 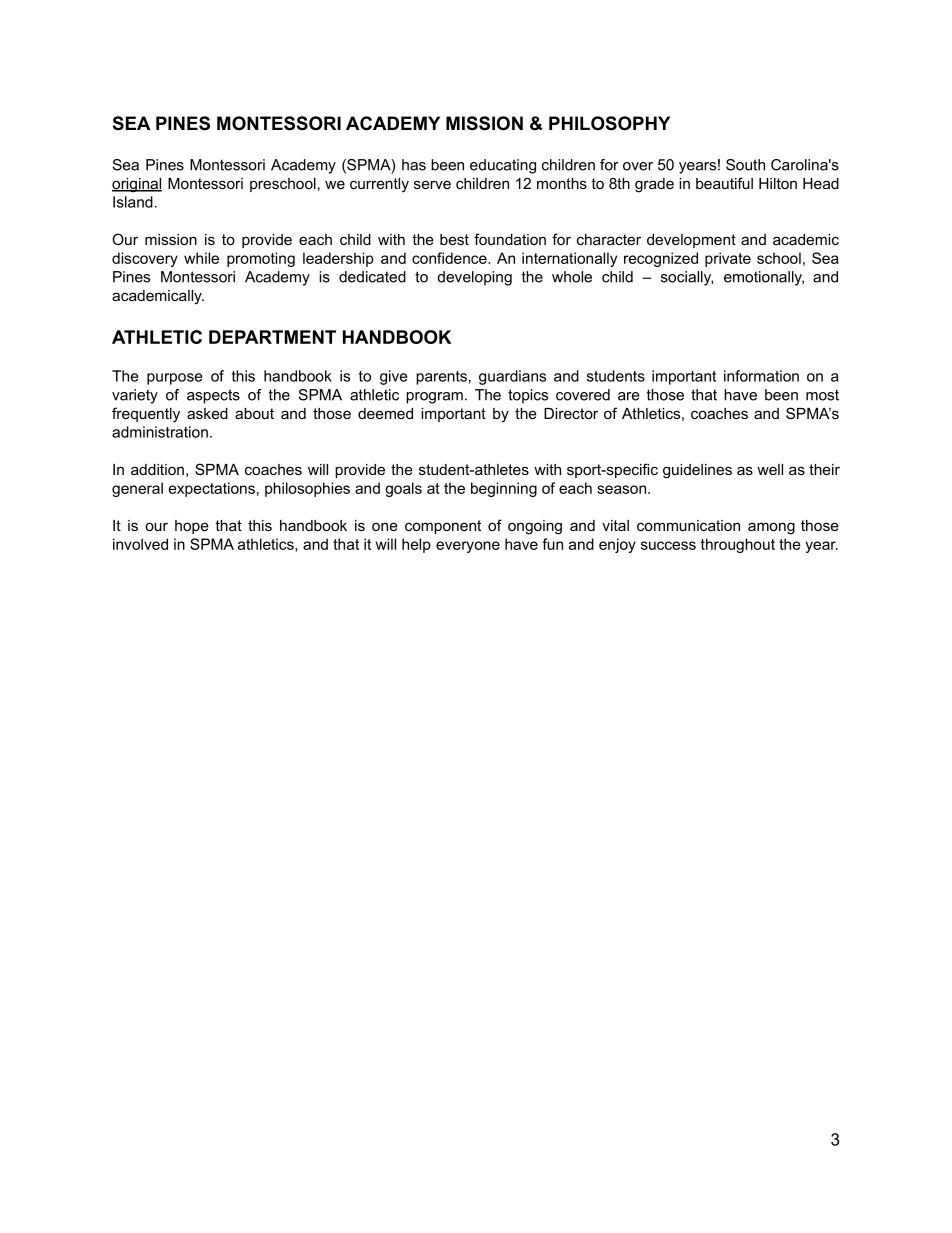 I want to click on South, so click(x=745, y=165).
